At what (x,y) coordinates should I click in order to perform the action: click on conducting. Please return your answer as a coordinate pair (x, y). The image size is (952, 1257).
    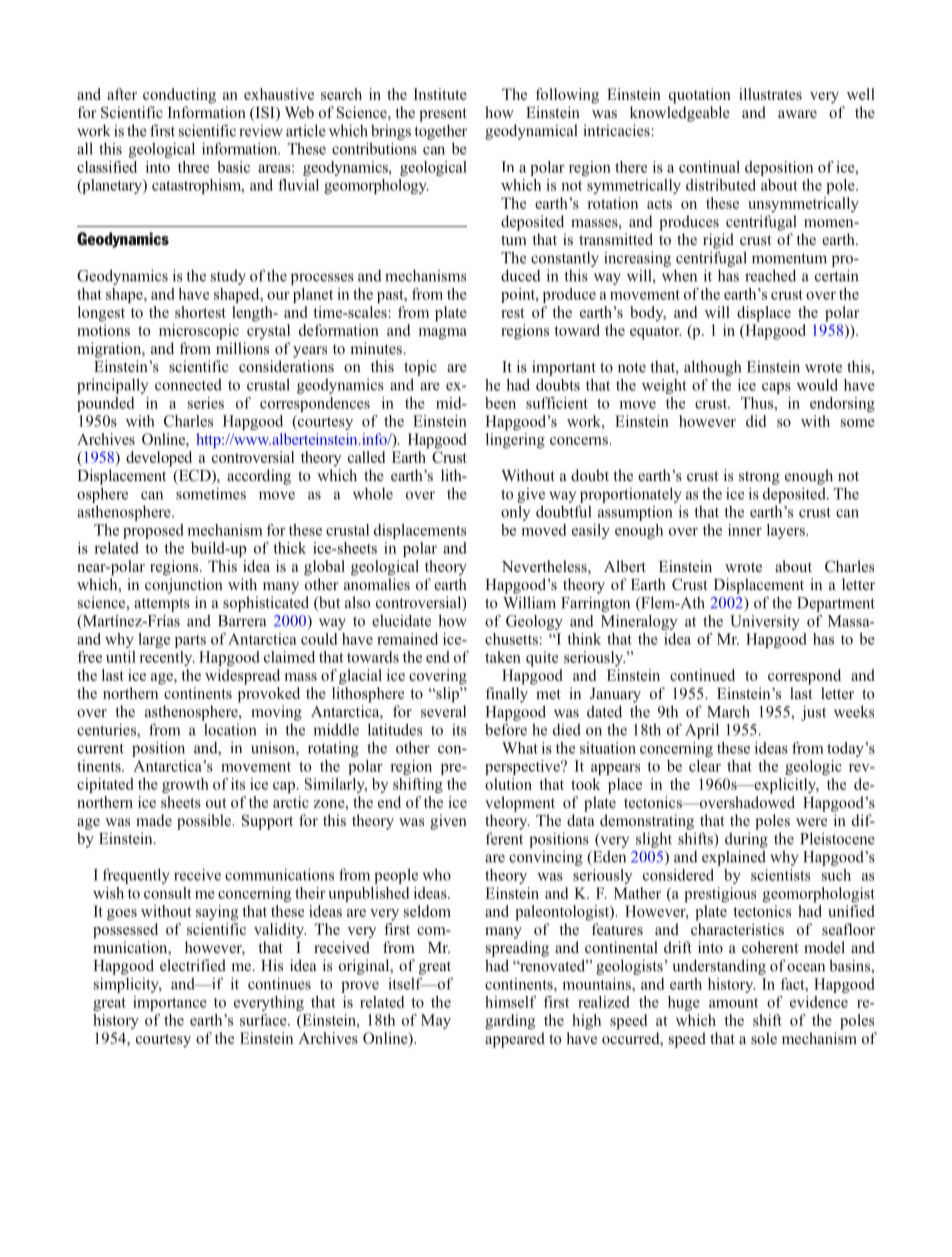
    Looking at the image, I should click on (179, 96).
